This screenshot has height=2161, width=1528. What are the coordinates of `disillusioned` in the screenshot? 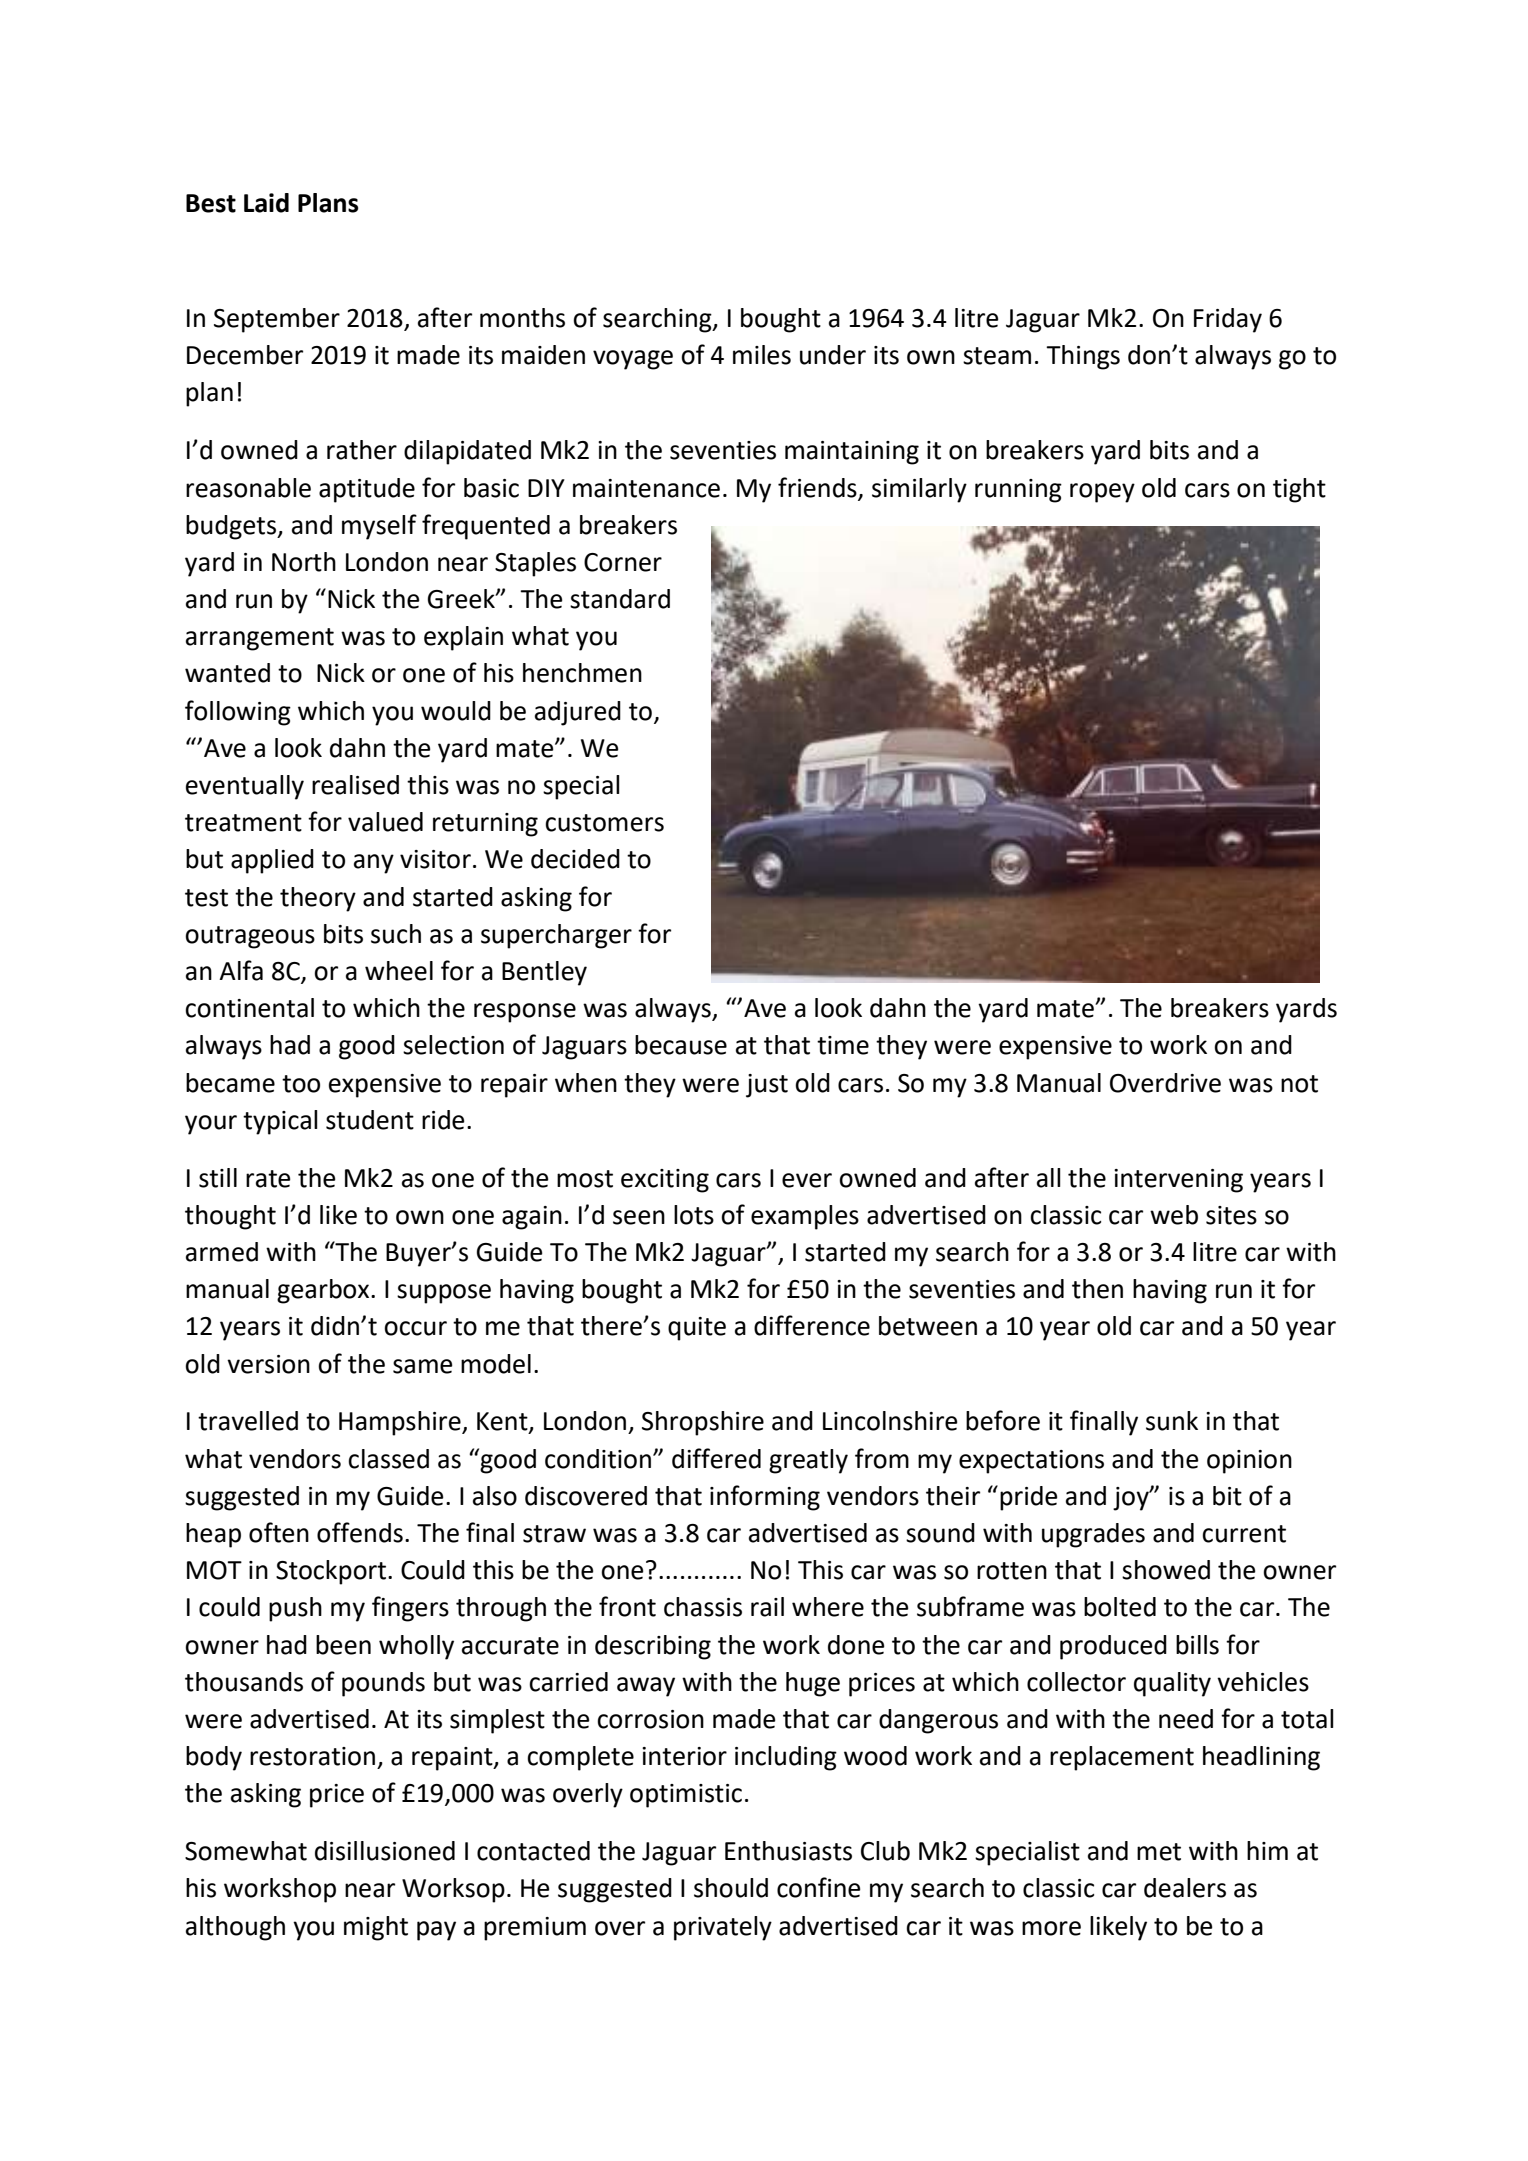 It's located at (385, 1851).
